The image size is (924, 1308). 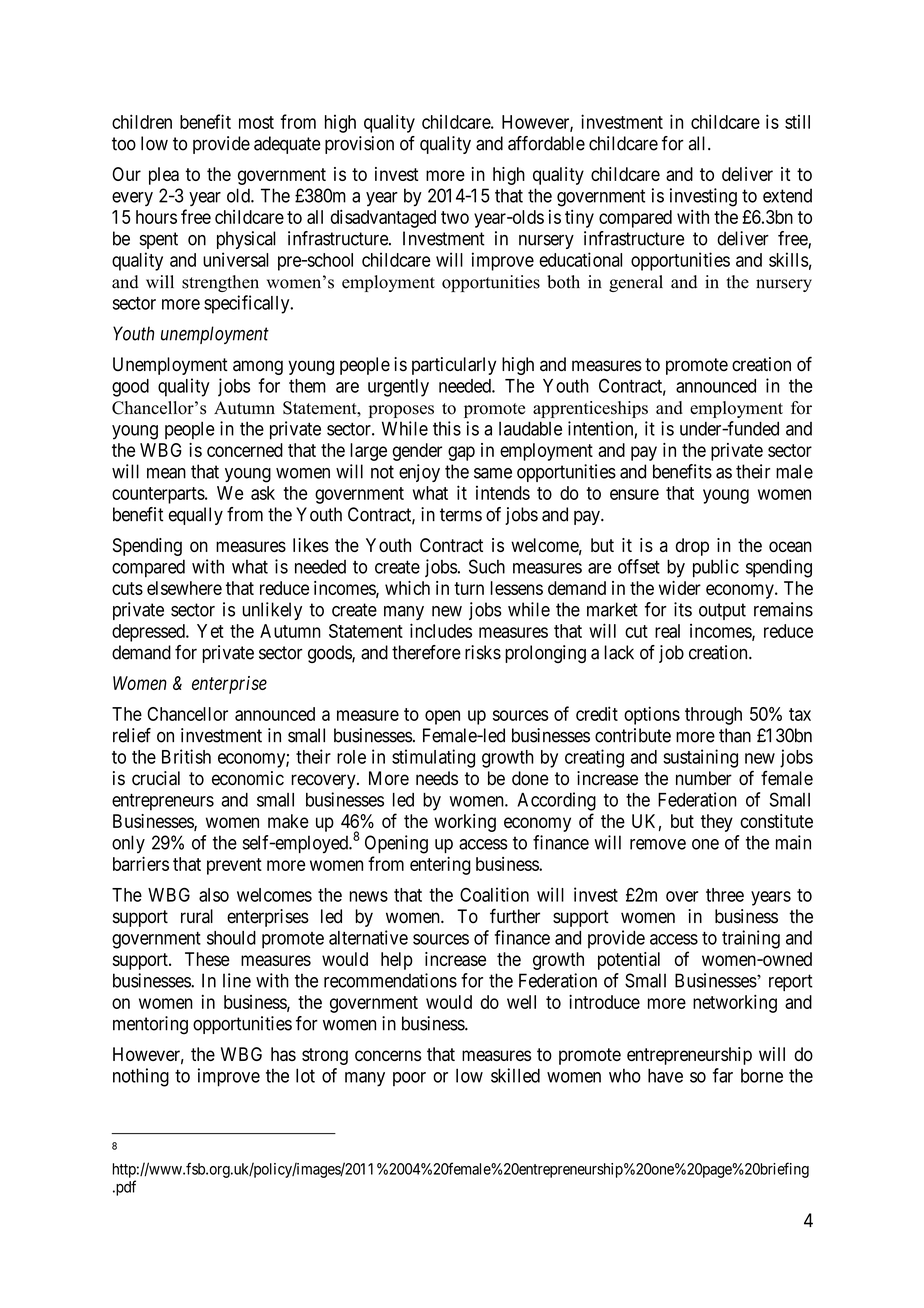 What do you see at coordinates (725, 895) in the screenshot?
I see `three` at bounding box center [725, 895].
